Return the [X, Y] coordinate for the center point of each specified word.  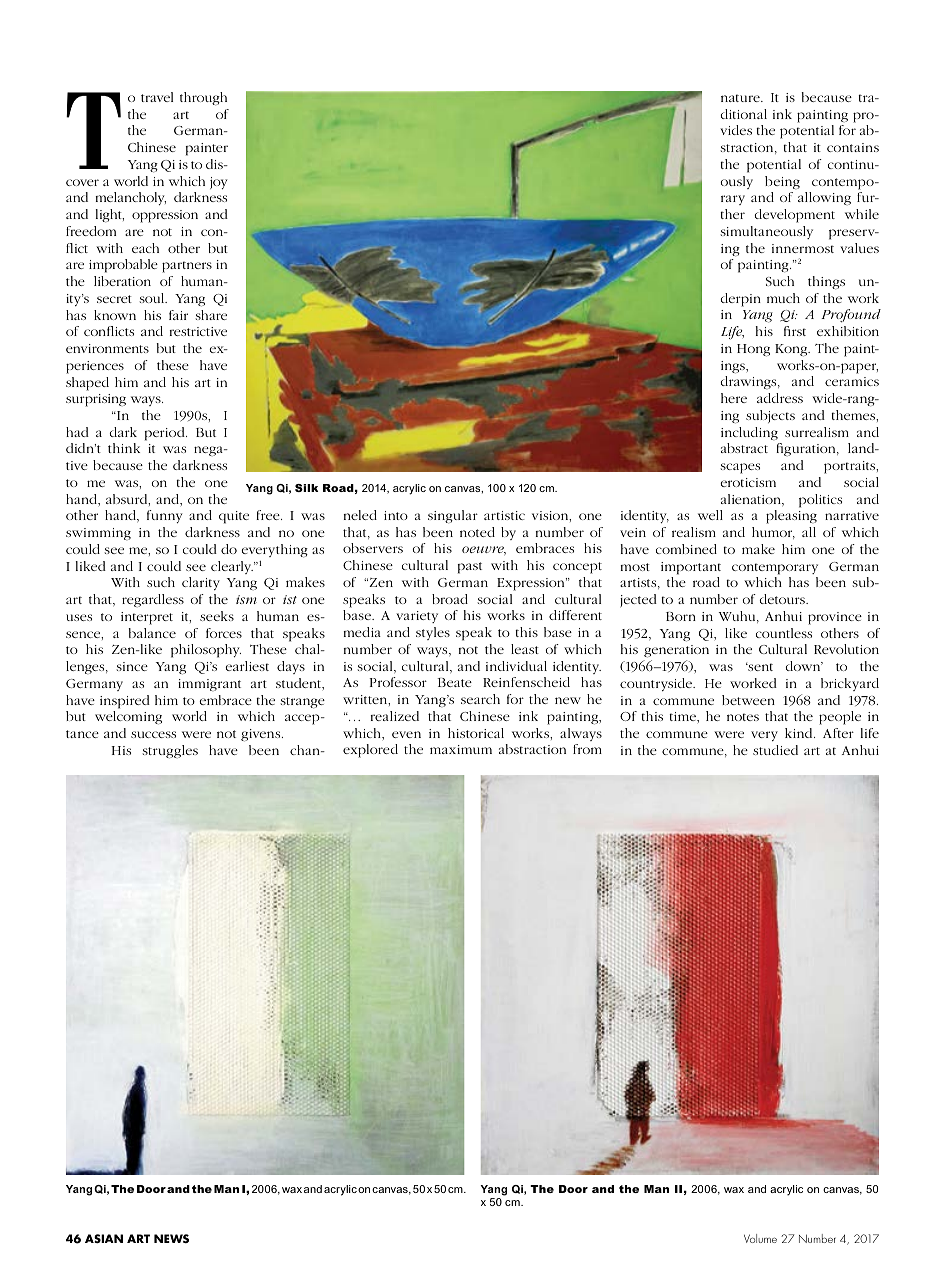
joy [219, 183]
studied [775, 750]
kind [800, 733]
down [804, 666]
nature [741, 98]
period [166, 434]
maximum [461, 749]
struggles [170, 752]
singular [453, 517]
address [780, 398]
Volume [760, 1238]
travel [157, 97]
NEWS [171, 1238]
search [480, 699]
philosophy [206, 651]
